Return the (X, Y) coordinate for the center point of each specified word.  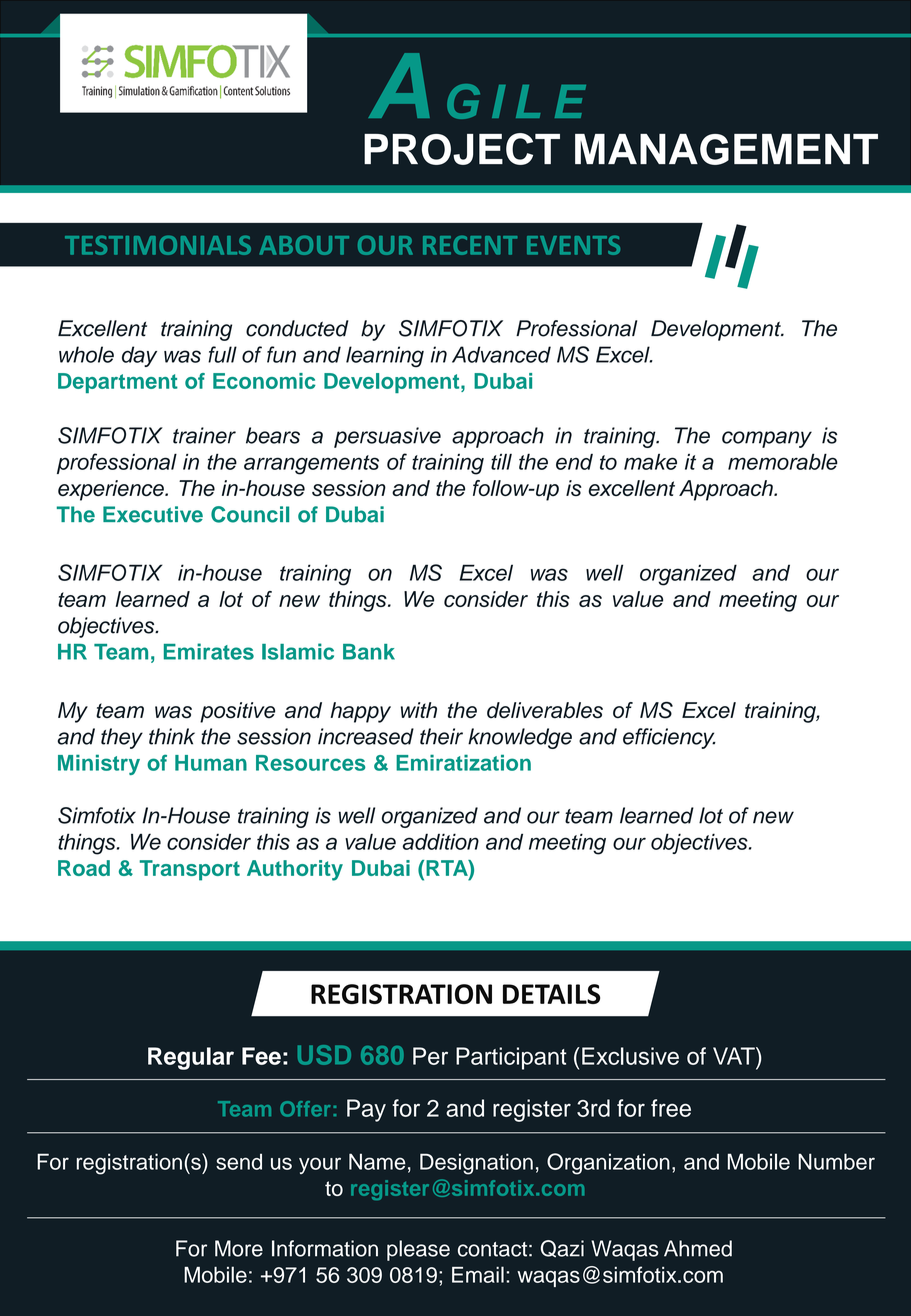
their (441, 736)
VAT (735, 1056)
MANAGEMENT (726, 149)
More (239, 1248)
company (767, 439)
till (501, 462)
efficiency (669, 738)
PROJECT (462, 149)
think (172, 736)
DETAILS (551, 994)
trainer (204, 435)
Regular (191, 1058)
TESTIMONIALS (158, 245)
